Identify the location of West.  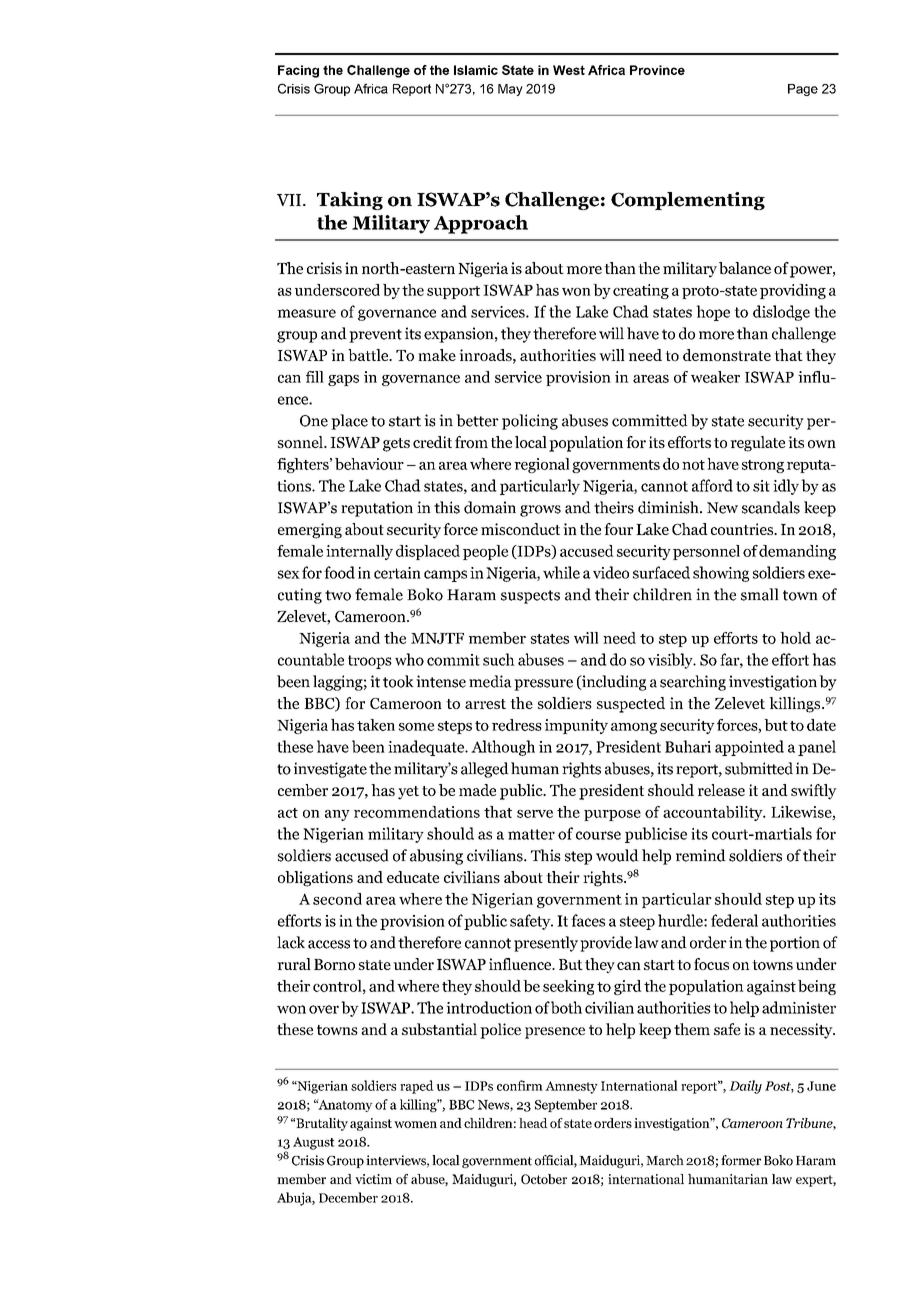
(569, 70).
